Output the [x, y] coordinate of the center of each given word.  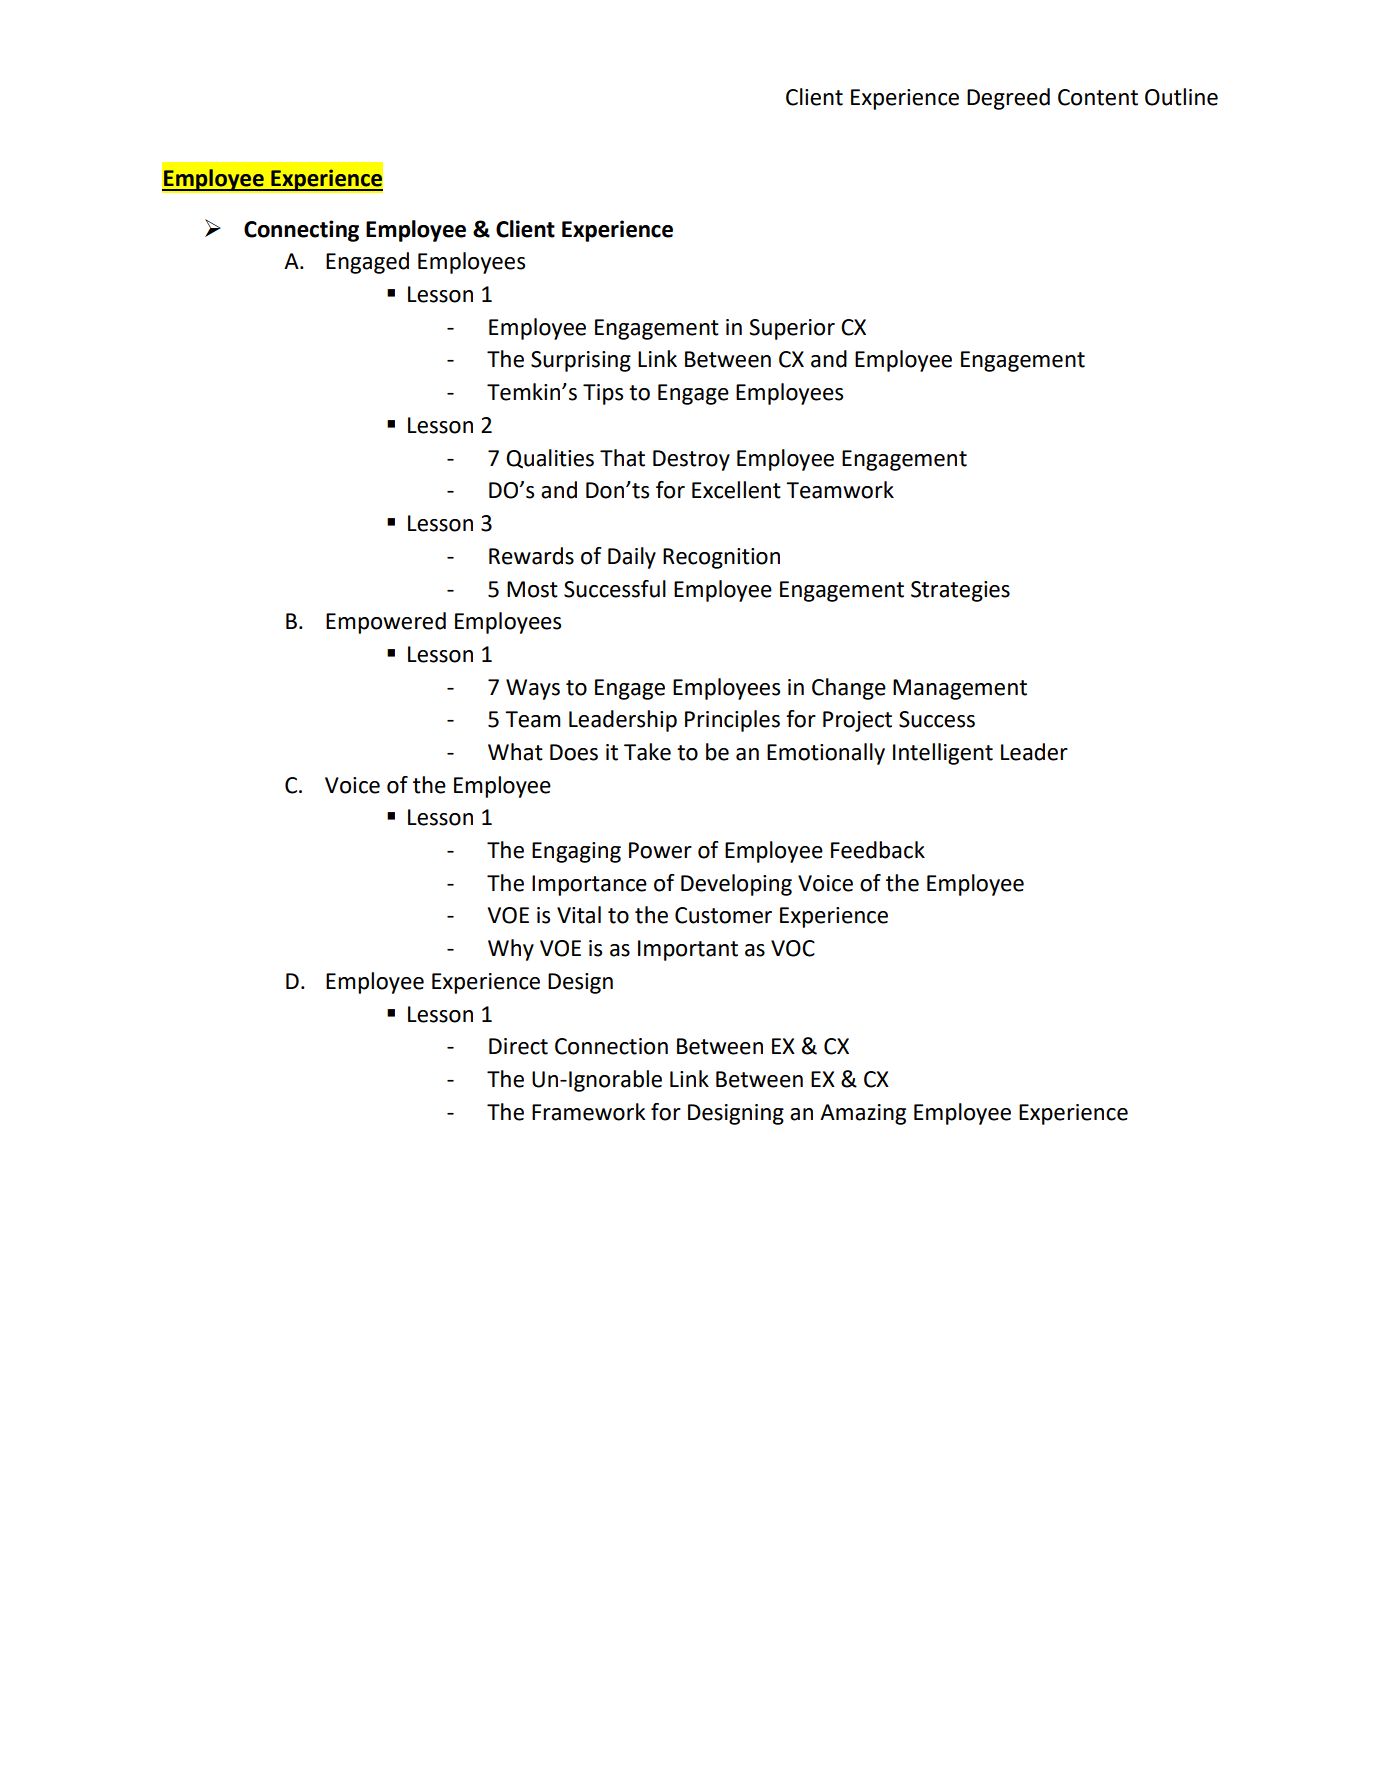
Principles [732, 721]
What [515, 752]
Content [1098, 97]
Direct [518, 1046]
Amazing [863, 1114]
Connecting [301, 231]
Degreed [1008, 99]
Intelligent [943, 754]
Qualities [550, 459]
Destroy [691, 460]
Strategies [960, 591]
